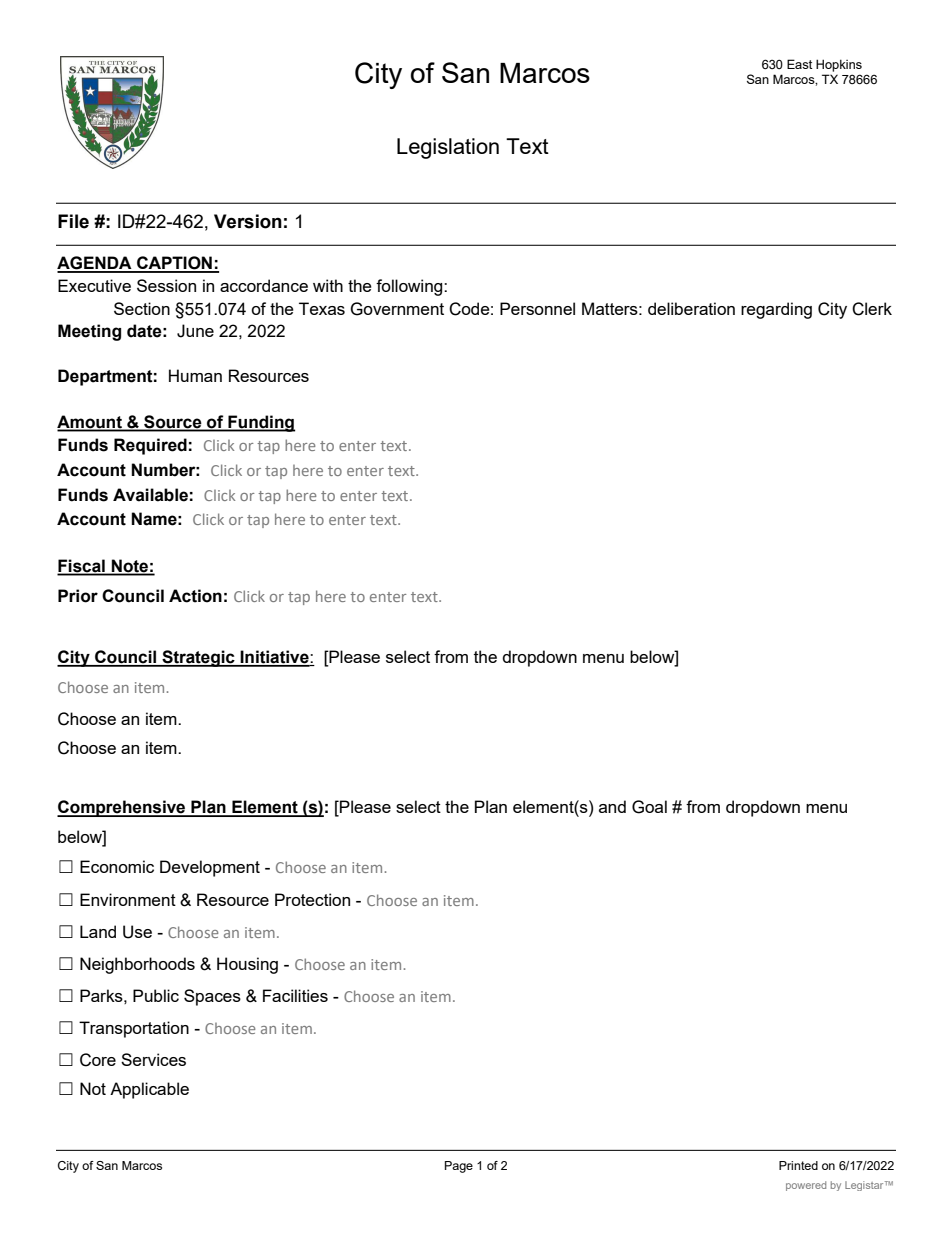 The height and width of the image is (1233, 952). Describe the element at coordinates (195, 596) in the image. I see `Action` at that location.
